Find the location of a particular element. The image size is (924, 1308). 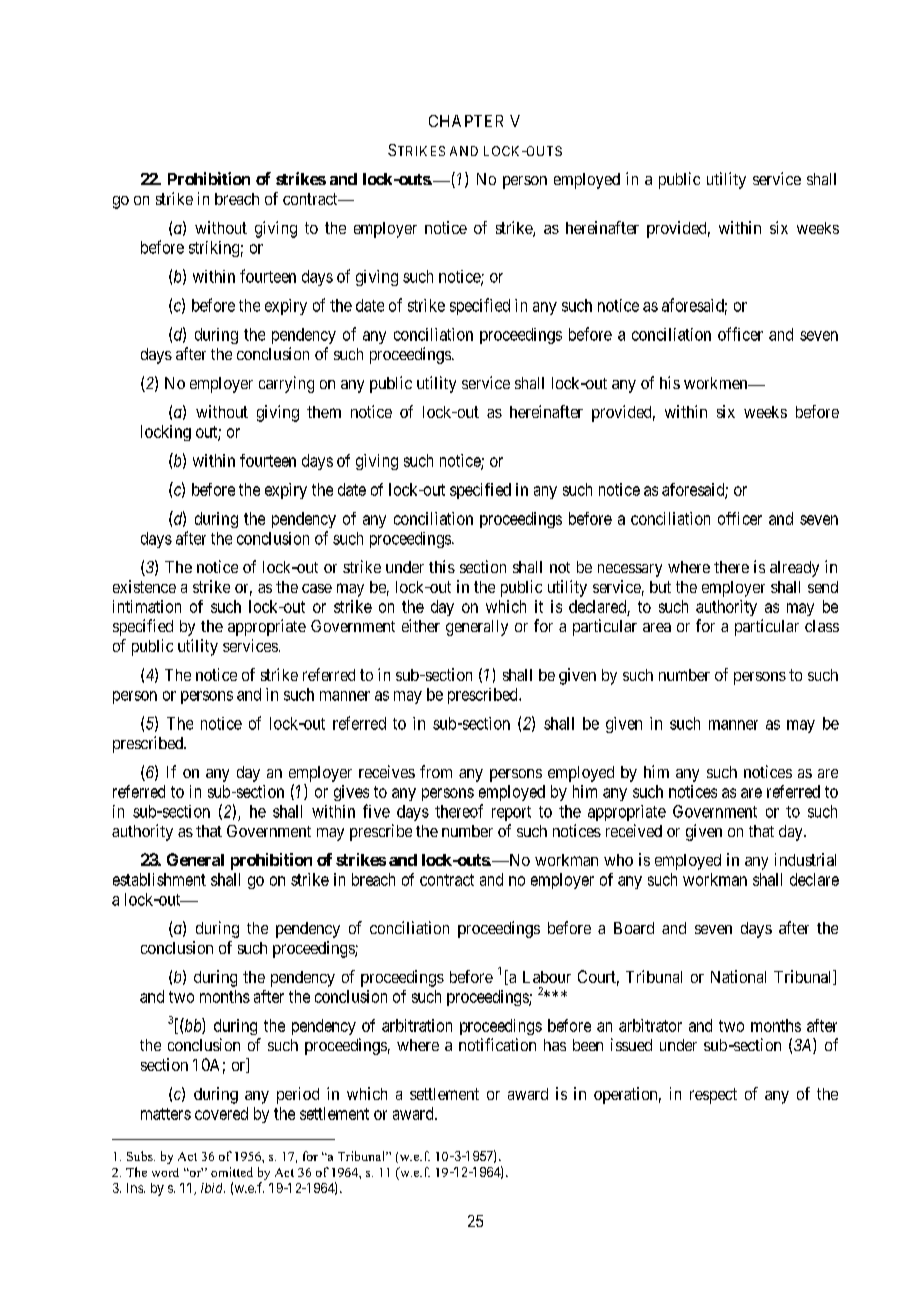

omitted is located at coordinates (232, 1172).
